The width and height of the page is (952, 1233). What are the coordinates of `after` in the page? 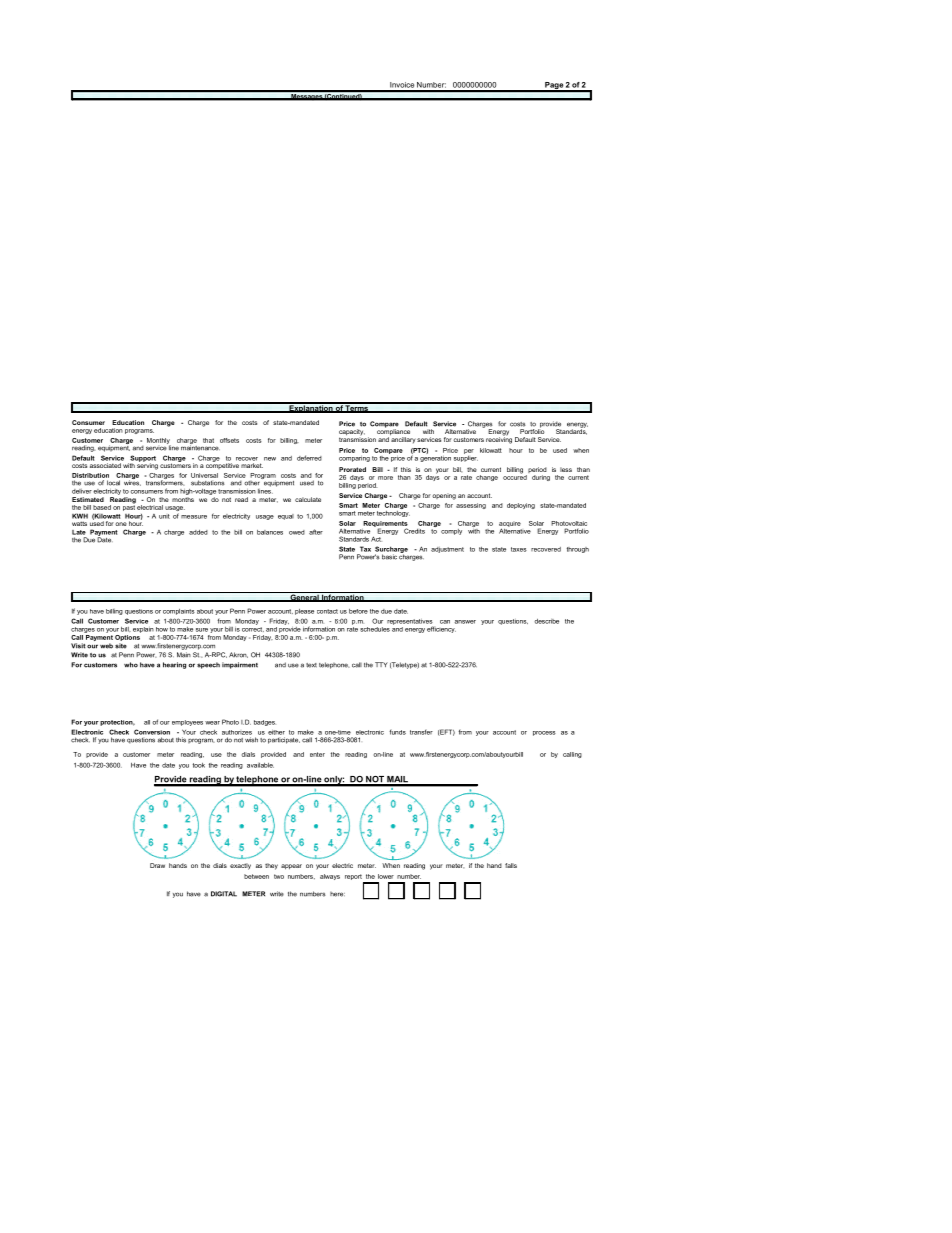 It's located at (316, 532).
